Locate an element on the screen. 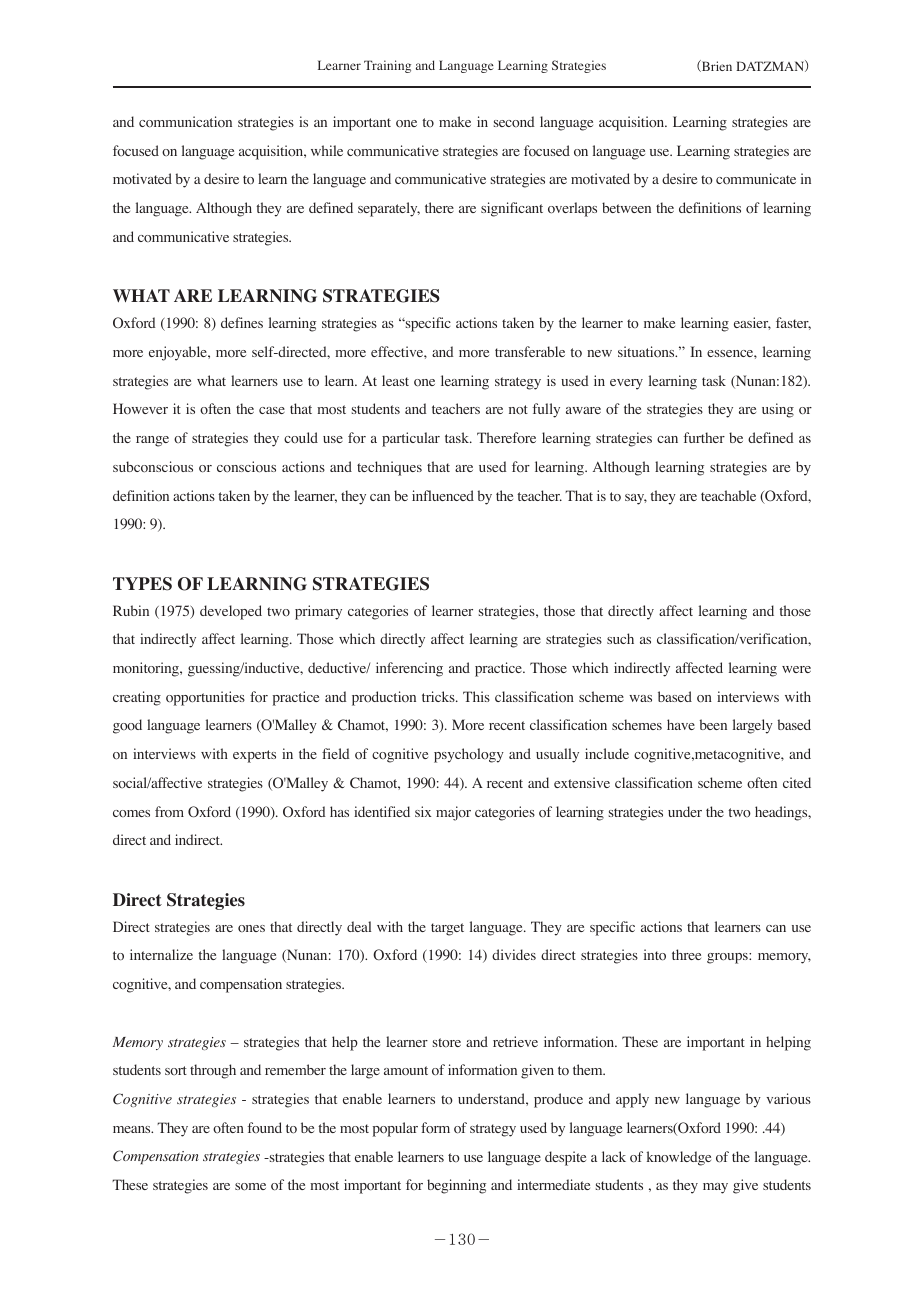 The height and width of the screenshot is (1308, 924). communication is located at coordinates (185, 122).
